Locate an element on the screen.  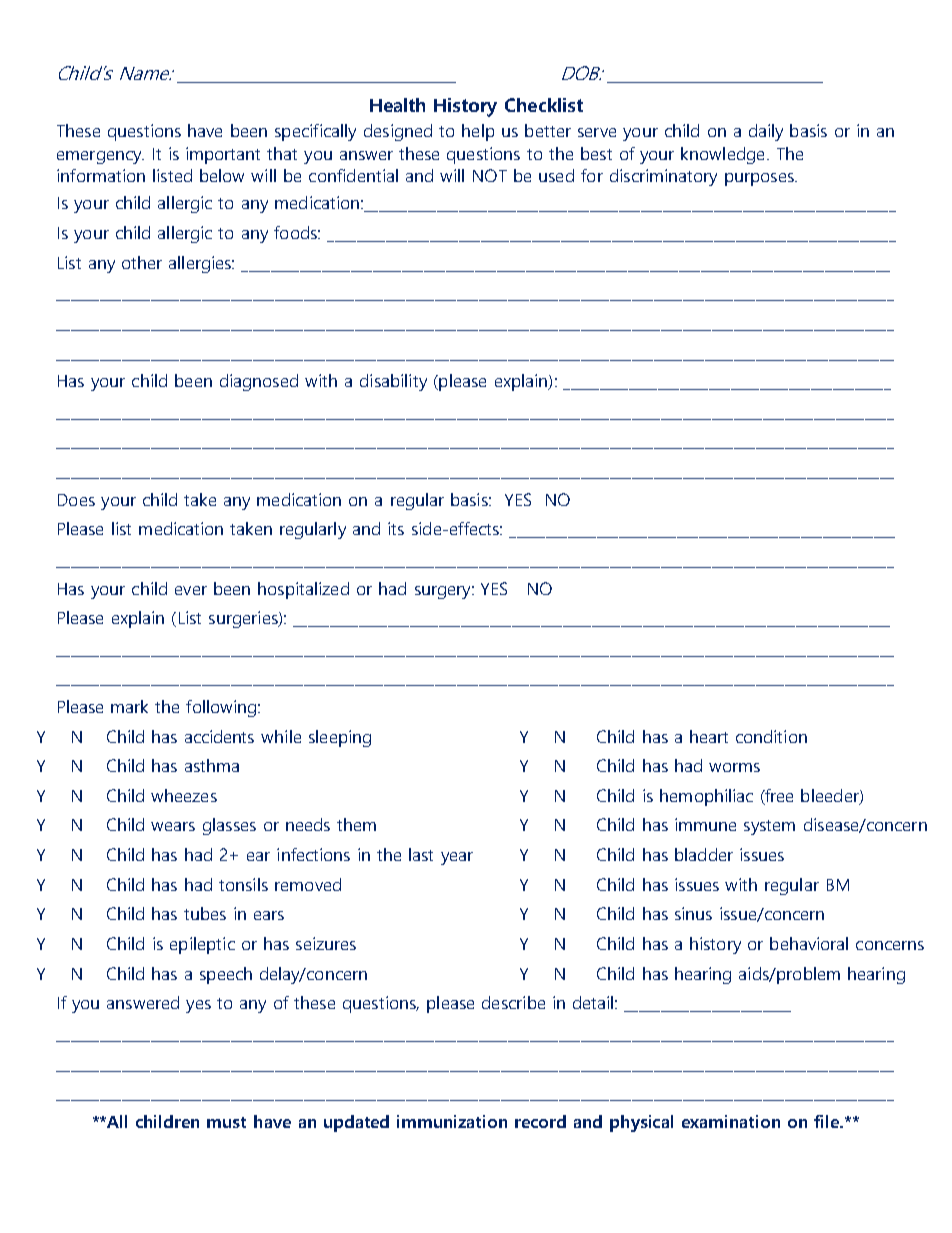
immunization is located at coordinates (452, 1121).
